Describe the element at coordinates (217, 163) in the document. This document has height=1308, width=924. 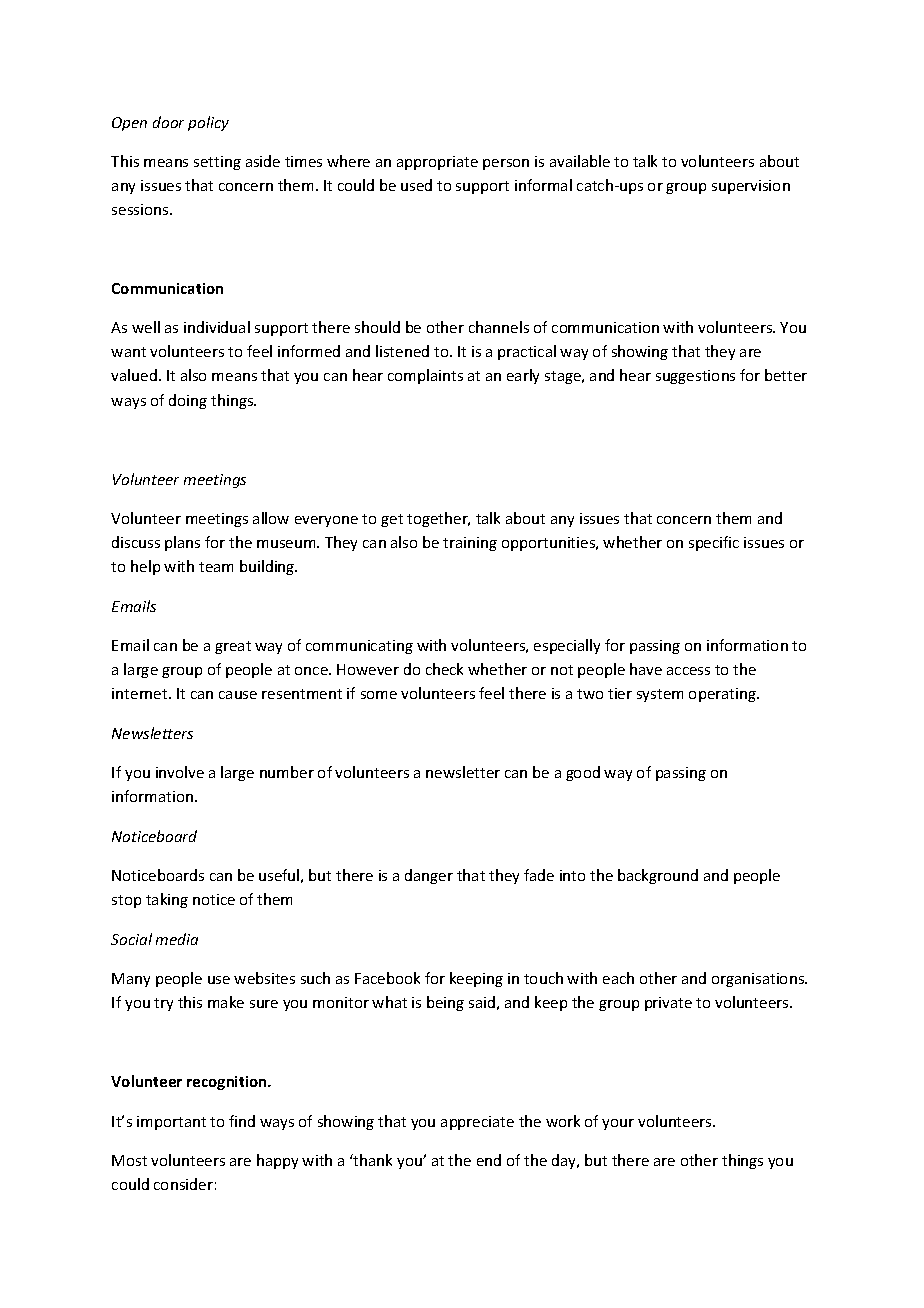
I see `setting` at that location.
